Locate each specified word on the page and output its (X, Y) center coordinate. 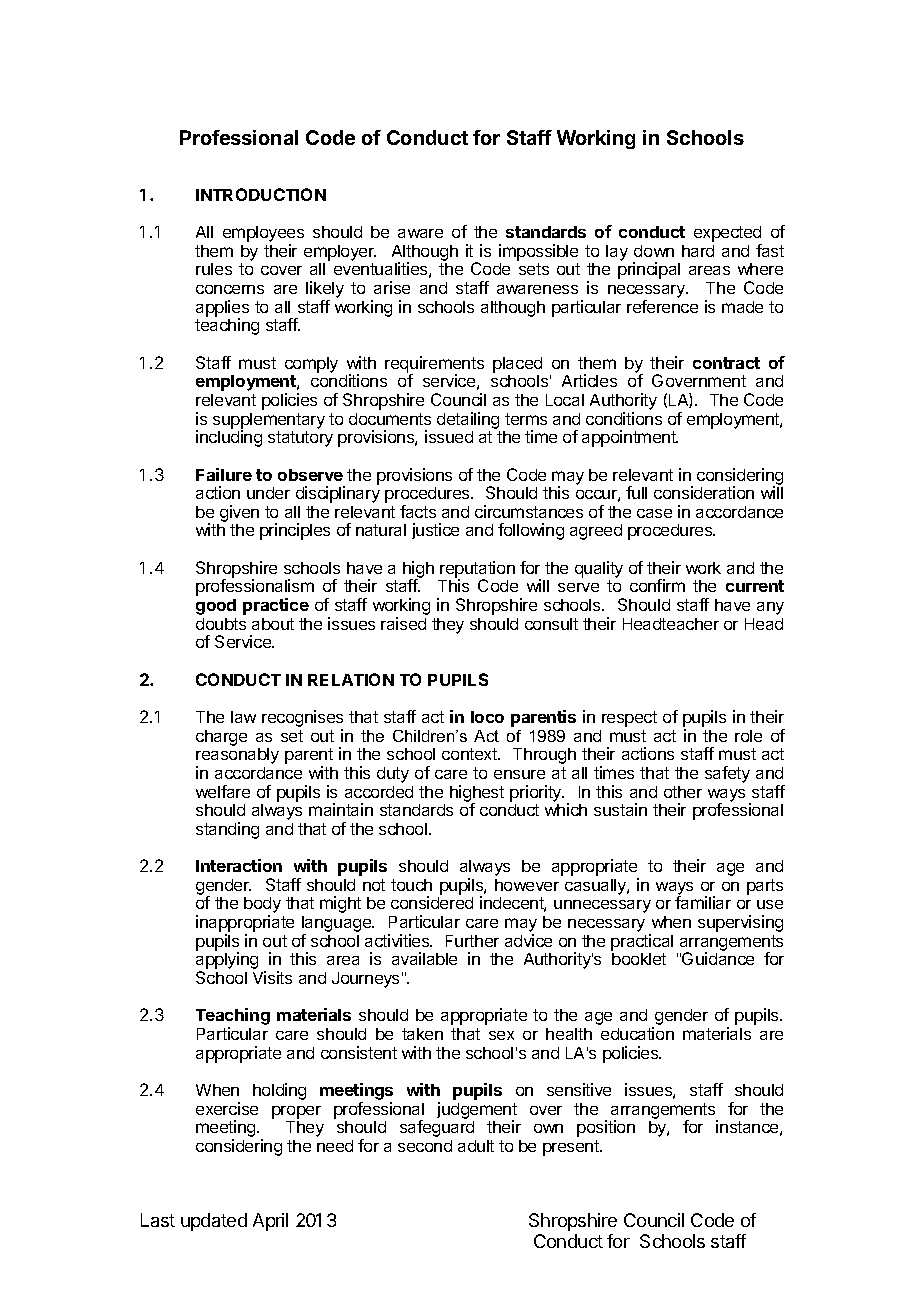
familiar (703, 902)
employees (263, 235)
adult (476, 1146)
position (606, 1128)
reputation (477, 570)
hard (698, 251)
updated (214, 1222)
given (238, 515)
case (654, 513)
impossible (538, 252)
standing (227, 830)
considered (432, 902)
